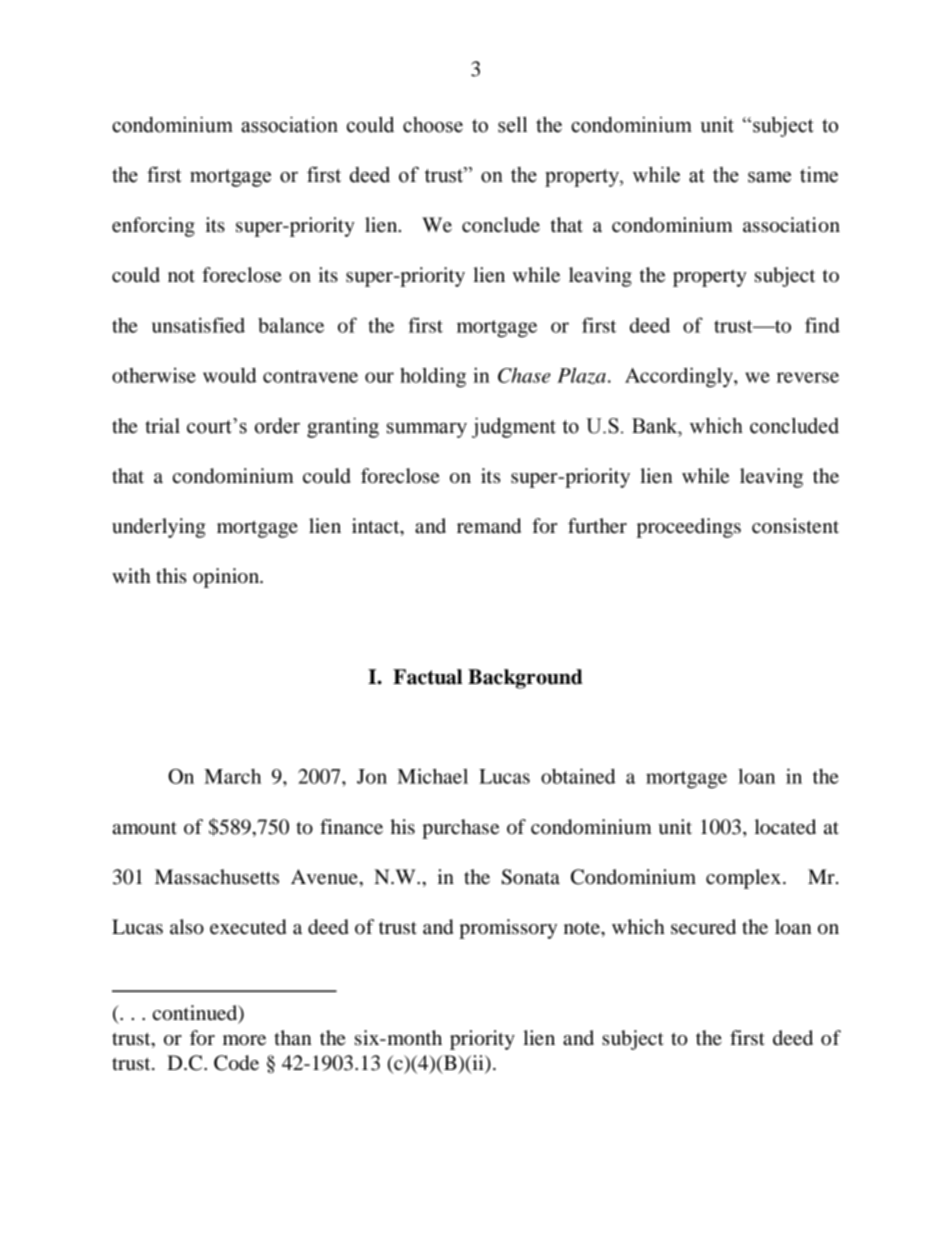 Image resolution: width=952 pixels, height=1233 pixels. I want to click on enforcing, so click(153, 227).
